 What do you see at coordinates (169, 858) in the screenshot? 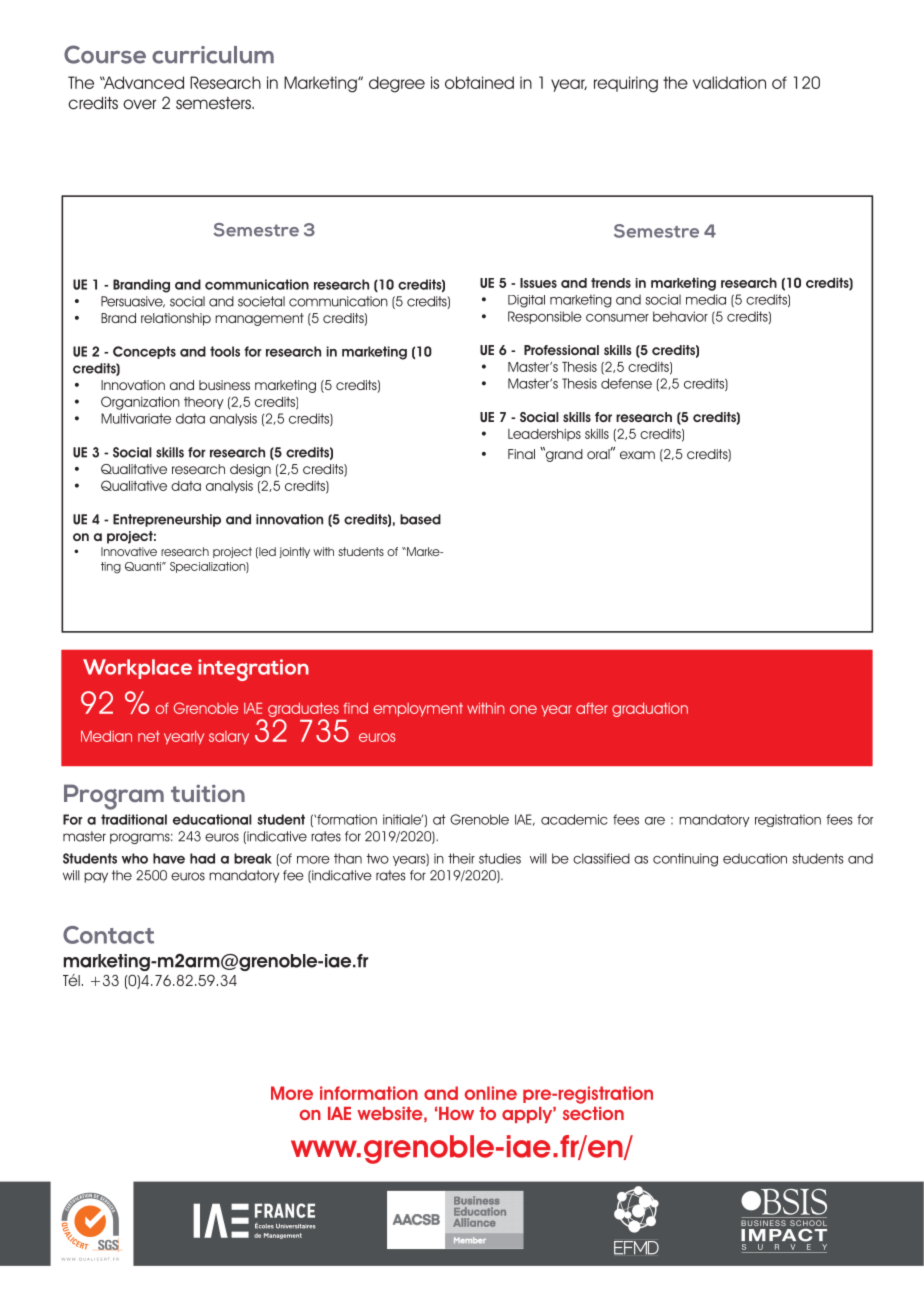
I see `have` at bounding box center [169, 858].
